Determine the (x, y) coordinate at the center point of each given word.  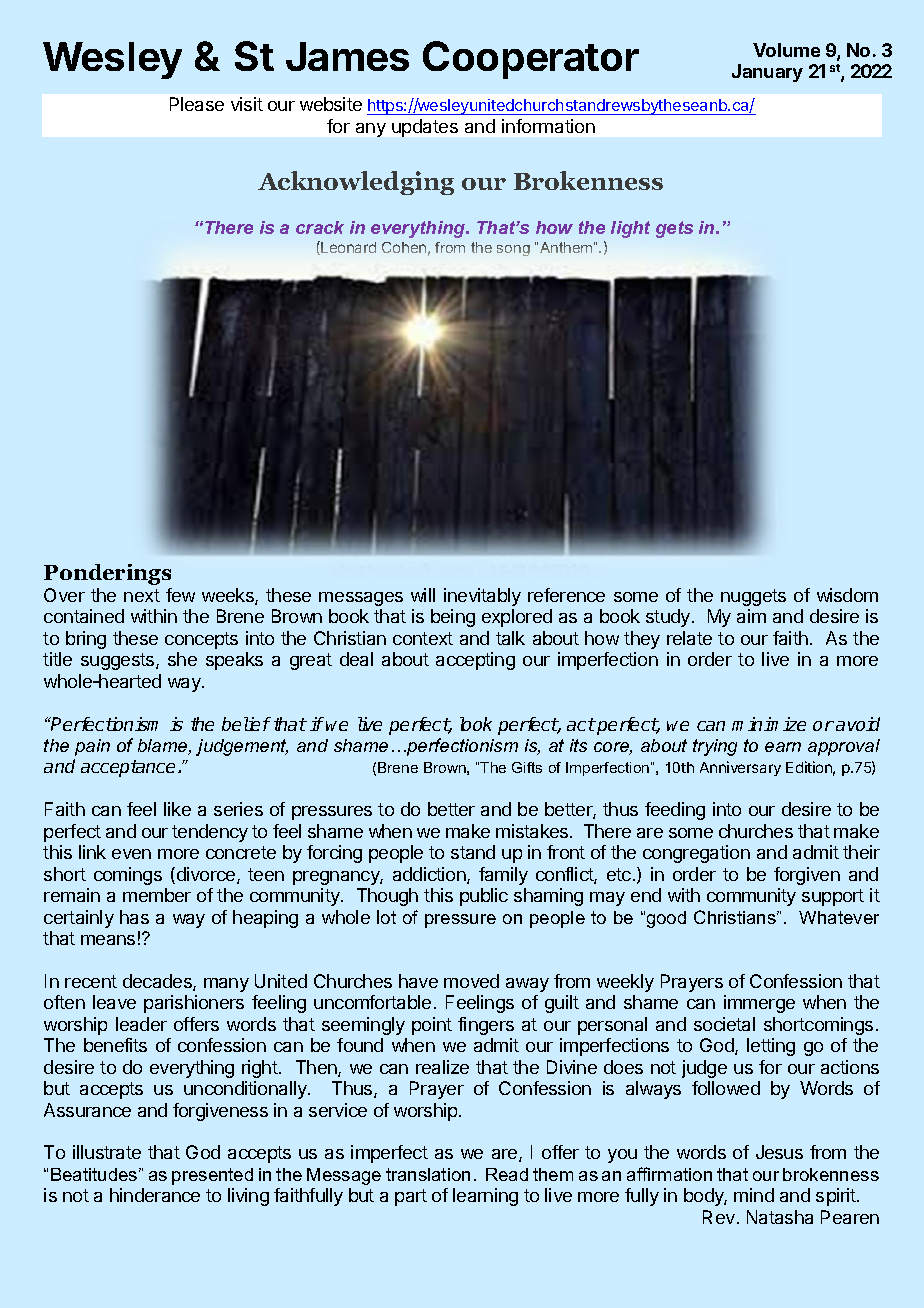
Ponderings (107, 574)
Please (197, 104)
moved (471, 981)
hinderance (155, 1195)
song (513, 250)
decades (158, 982)
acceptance (128, 768)
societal (724, 1024)
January (767, 73)
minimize (769, 724)
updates (425, 128)
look (476, 724)
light (630, 229)
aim (751, 616)
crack (320, 227)
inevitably (482, 597)
